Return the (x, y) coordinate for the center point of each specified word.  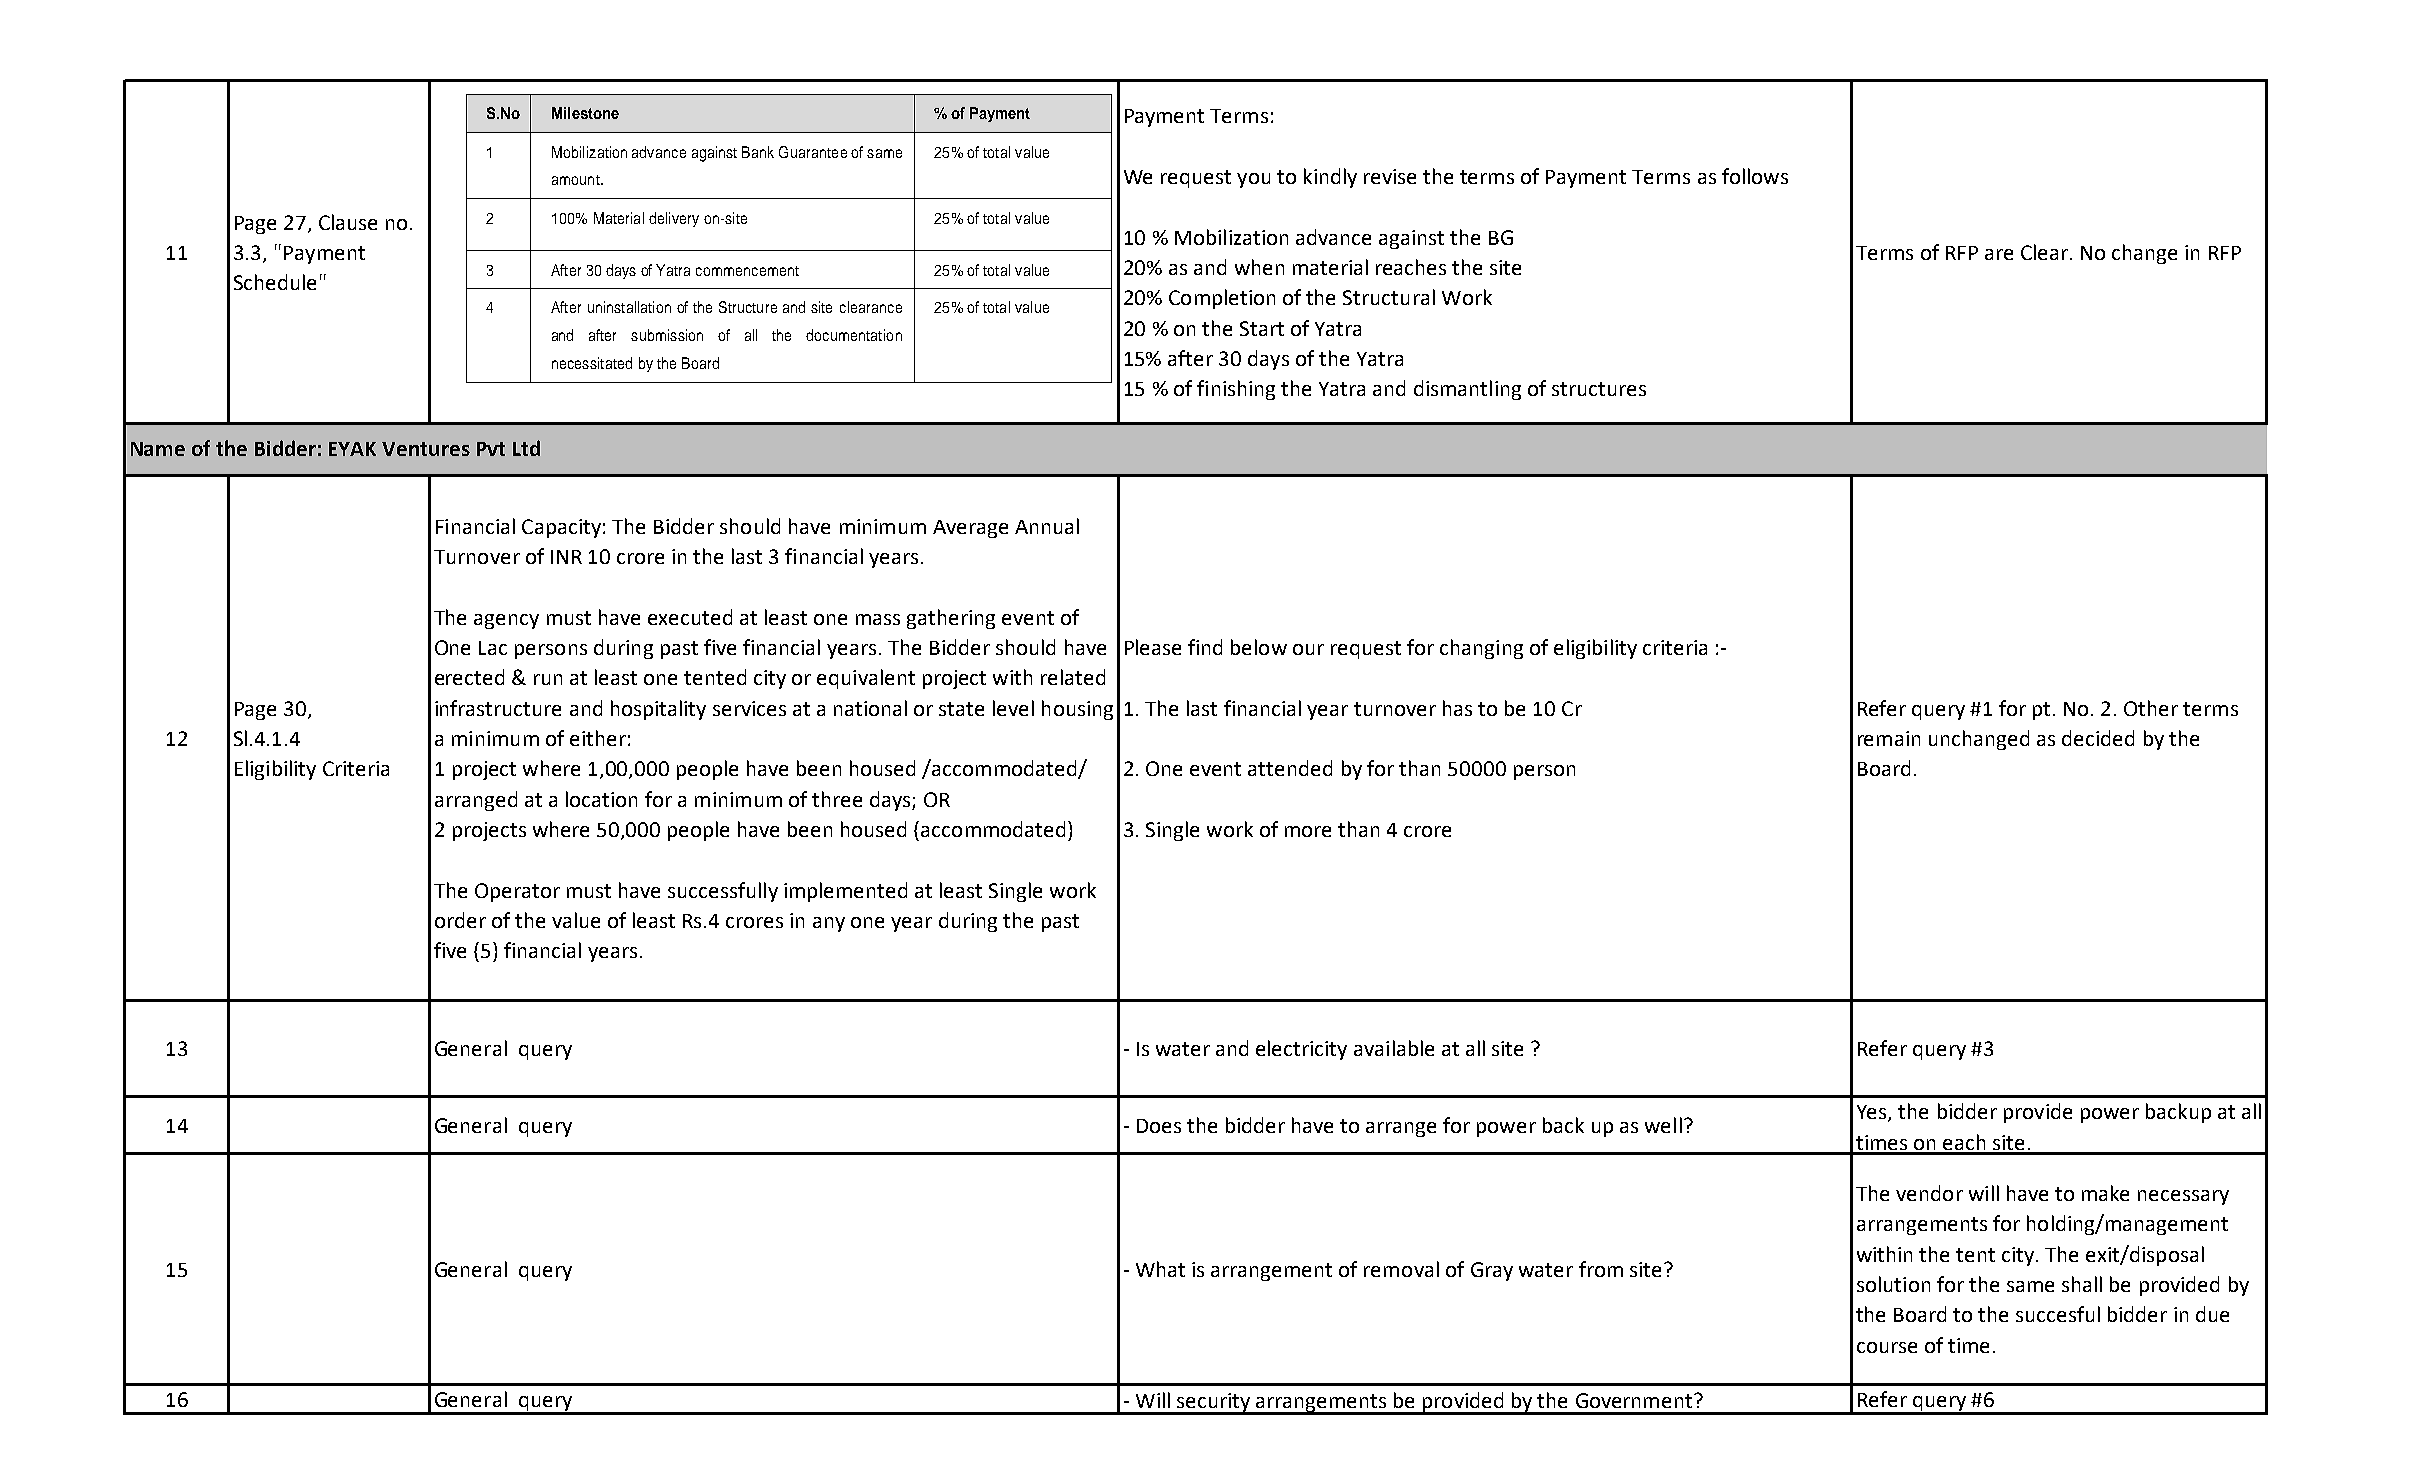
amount (577, 180)
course (1887, 1347)
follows (1755, 176)
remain (1889, 738)
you (1253, 180)
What (1160, 1269)
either (598, 738)
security (1213, 1404)
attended (1290, 768)
